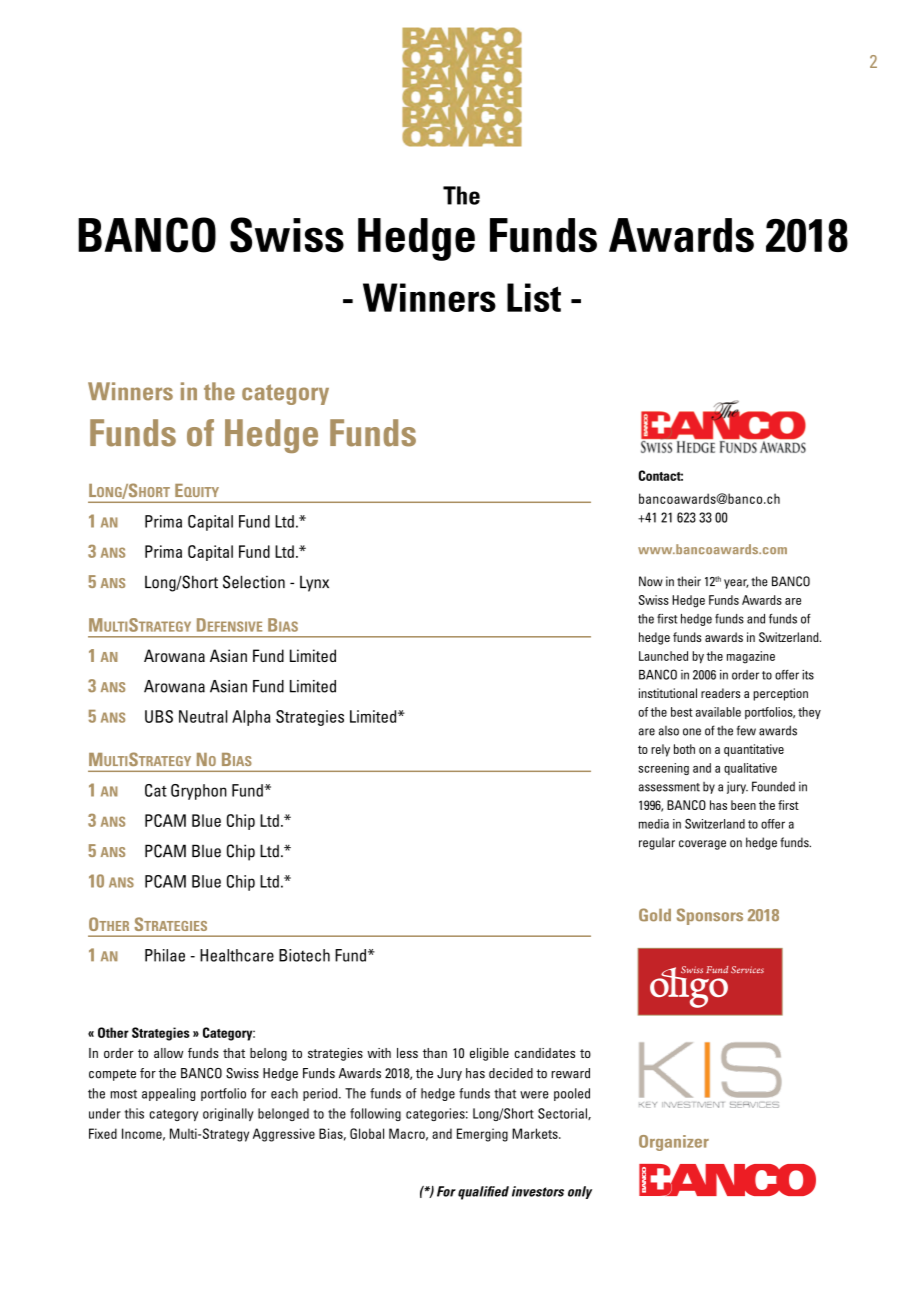 This screenshot has height=1308, width=924. Describe the element at coordinates (203, 716) in the screenshot. I see `Neutral` at that location.
